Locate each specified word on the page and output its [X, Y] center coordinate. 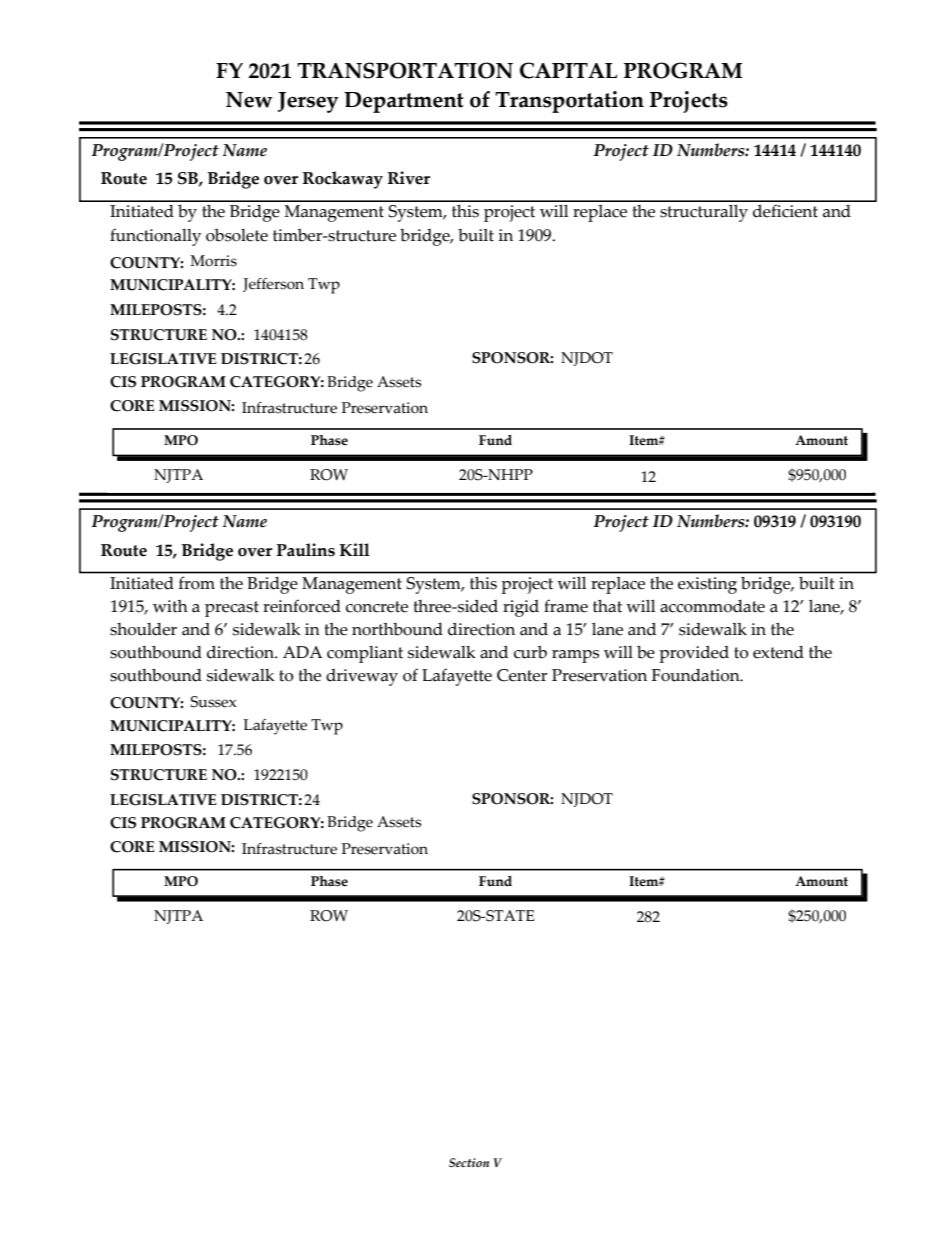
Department [404, 102]
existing [707, 585]
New [249, 100]
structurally [704, 213]
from [197, 583]
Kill [355, 549]
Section [469, 1162]
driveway [362, 677]
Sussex [213, 702]
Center [522, 675]
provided [694, 654]
